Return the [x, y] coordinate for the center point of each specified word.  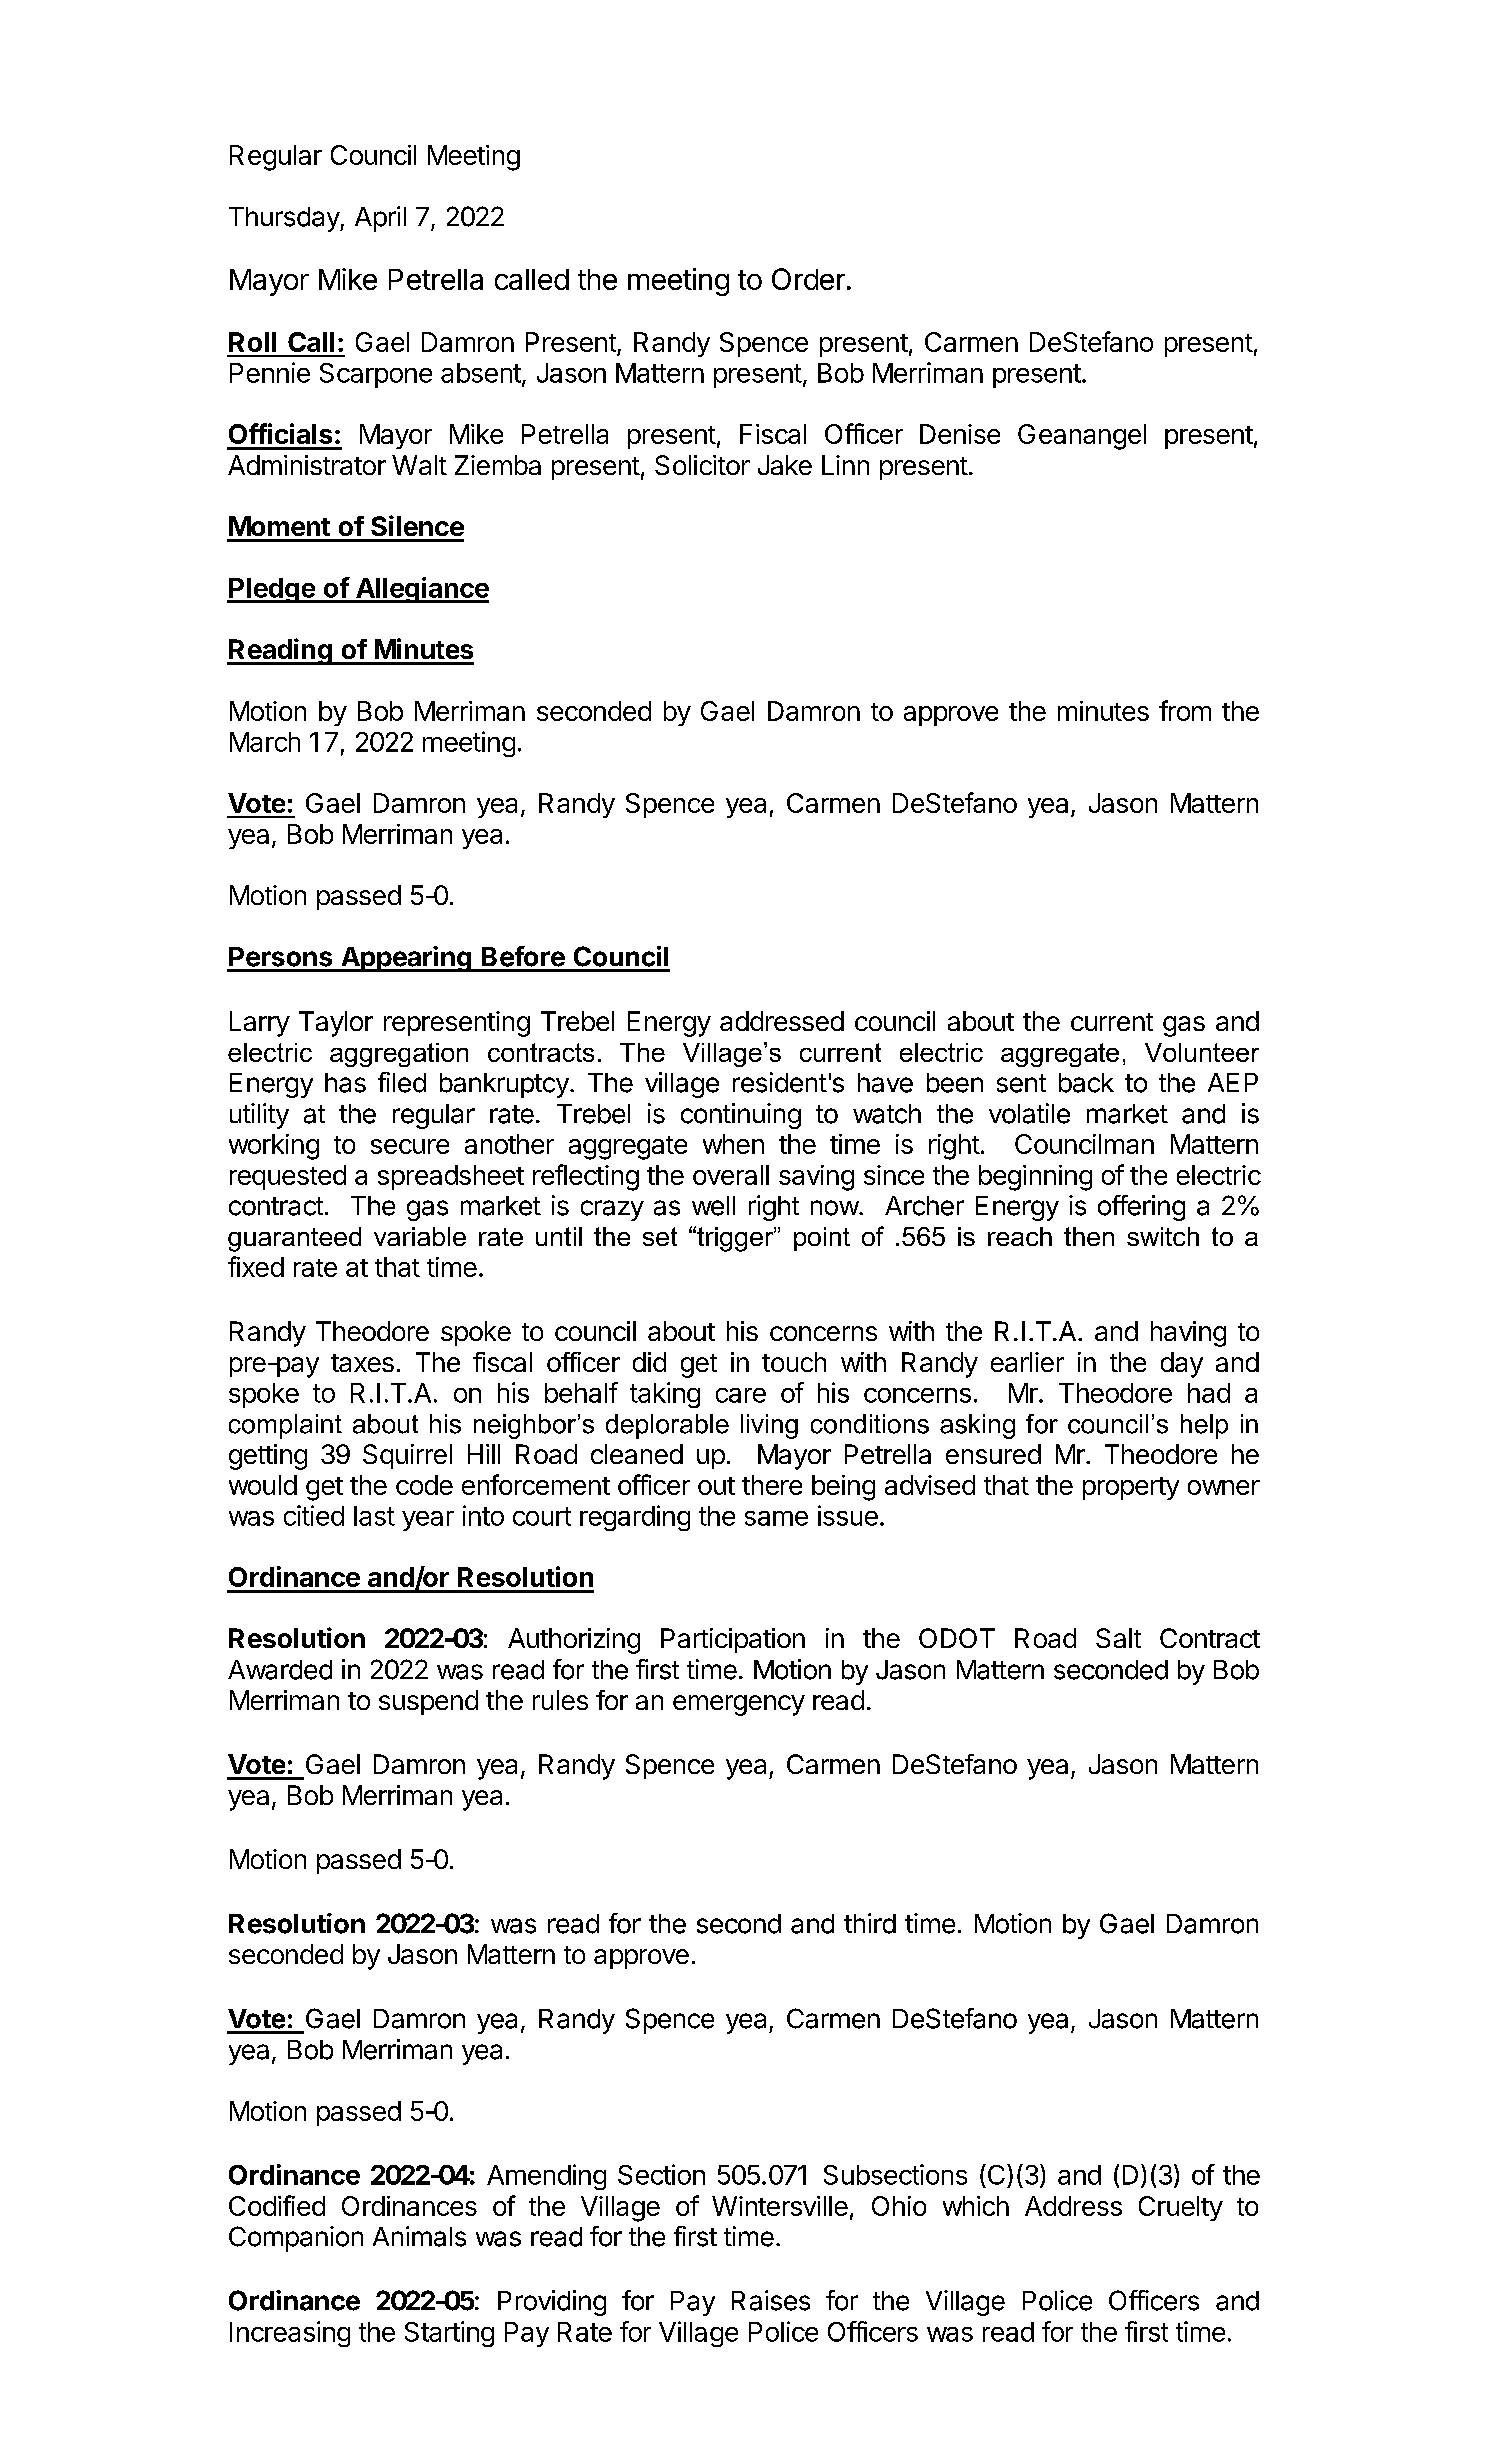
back [1086, 1083]
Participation [733, 1640]
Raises [771, 2300]
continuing [741, 1116]
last [374, 1516]
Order [808, 279]
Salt [1118, 1638]
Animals [419, 2236]
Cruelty [1181, 2208]
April [380, 219]
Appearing [406, 959]
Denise [960, 434]
